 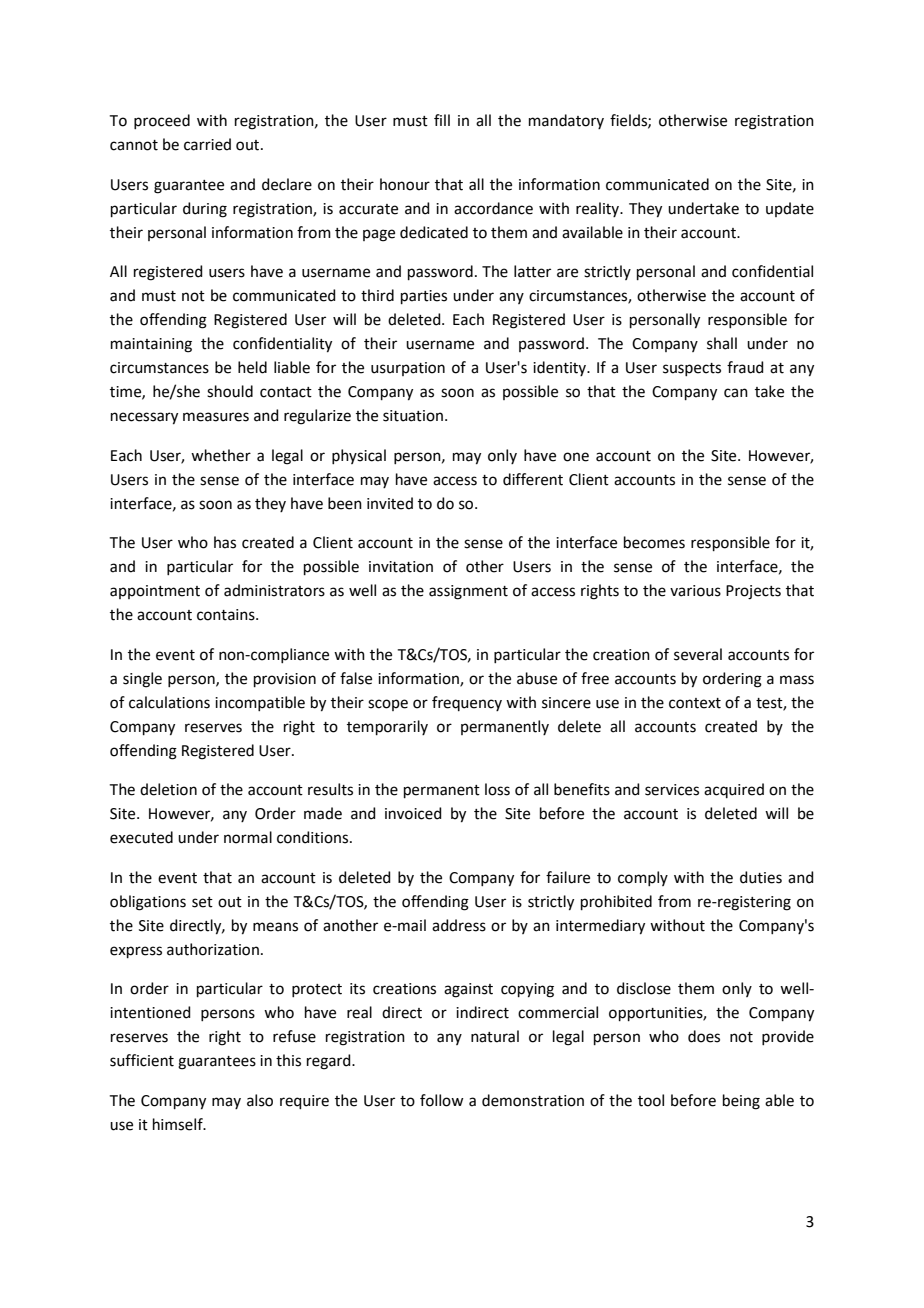 What do you see at coordinates (221, 455) in the screenshot?
I see `whether` at bounding box center [221, 455].
